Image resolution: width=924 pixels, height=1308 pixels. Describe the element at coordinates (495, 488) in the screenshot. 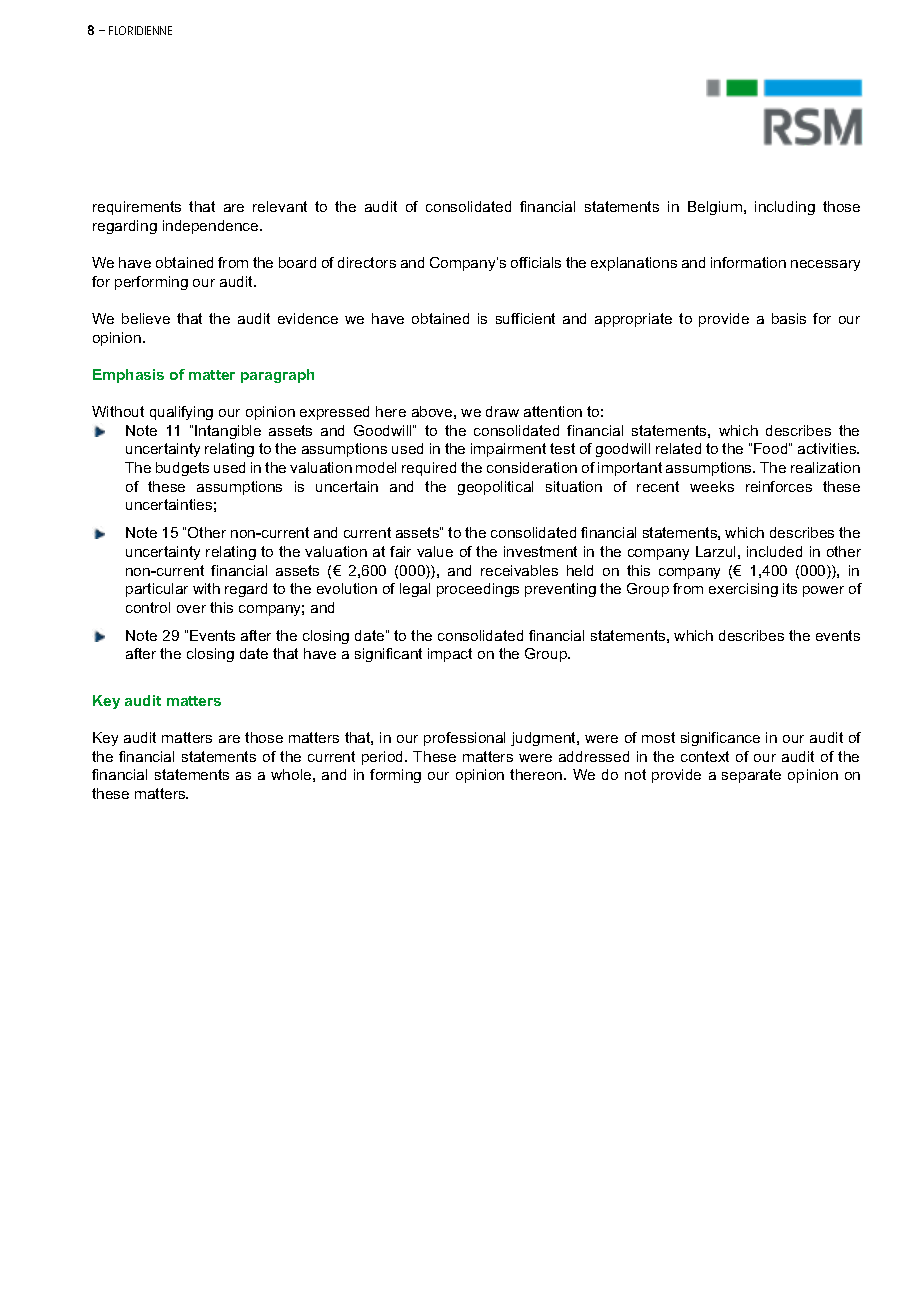

I see `geopolitical` at that location.
